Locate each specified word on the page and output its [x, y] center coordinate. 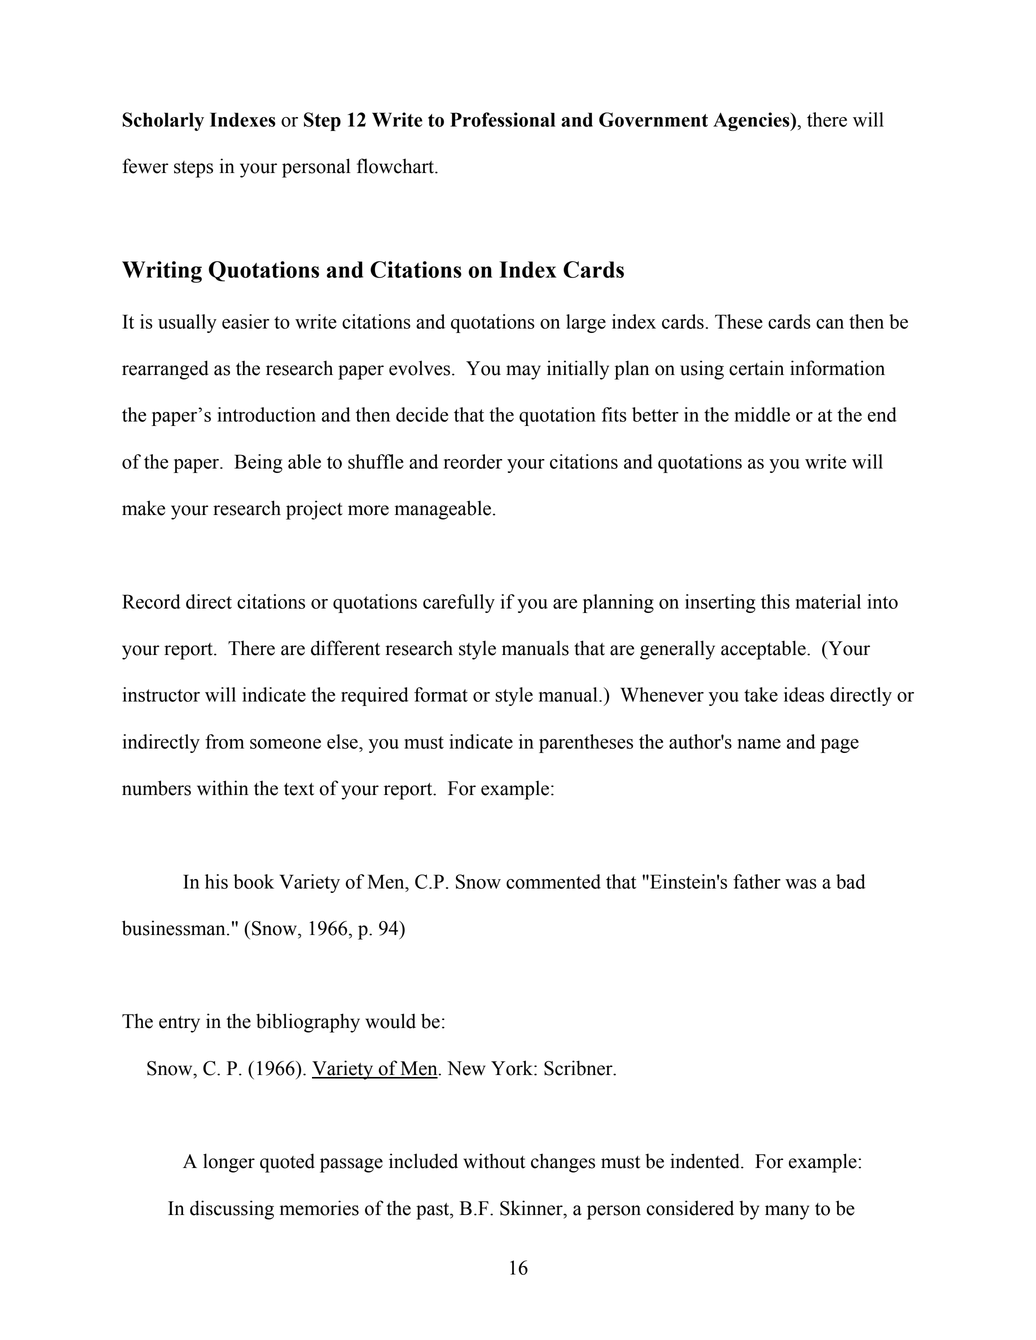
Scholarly [163, 121]
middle [762, 414]
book [254, 881]
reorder [473, 461]
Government [653, 119]
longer [229, 1163]
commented [553, 881]
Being [258, 463]
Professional [502, 119]
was [801, 884]
